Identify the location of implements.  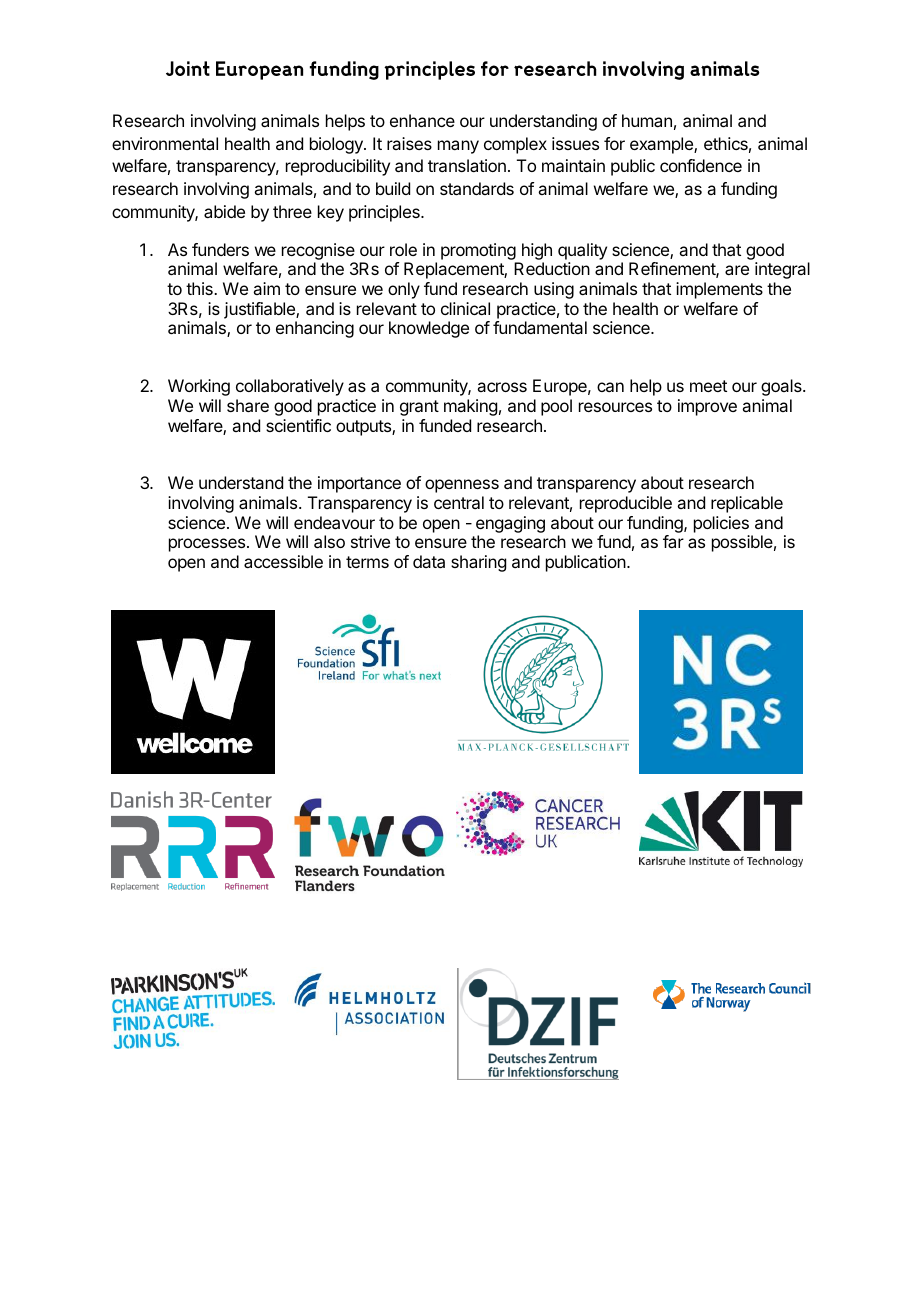
(719, 290).
